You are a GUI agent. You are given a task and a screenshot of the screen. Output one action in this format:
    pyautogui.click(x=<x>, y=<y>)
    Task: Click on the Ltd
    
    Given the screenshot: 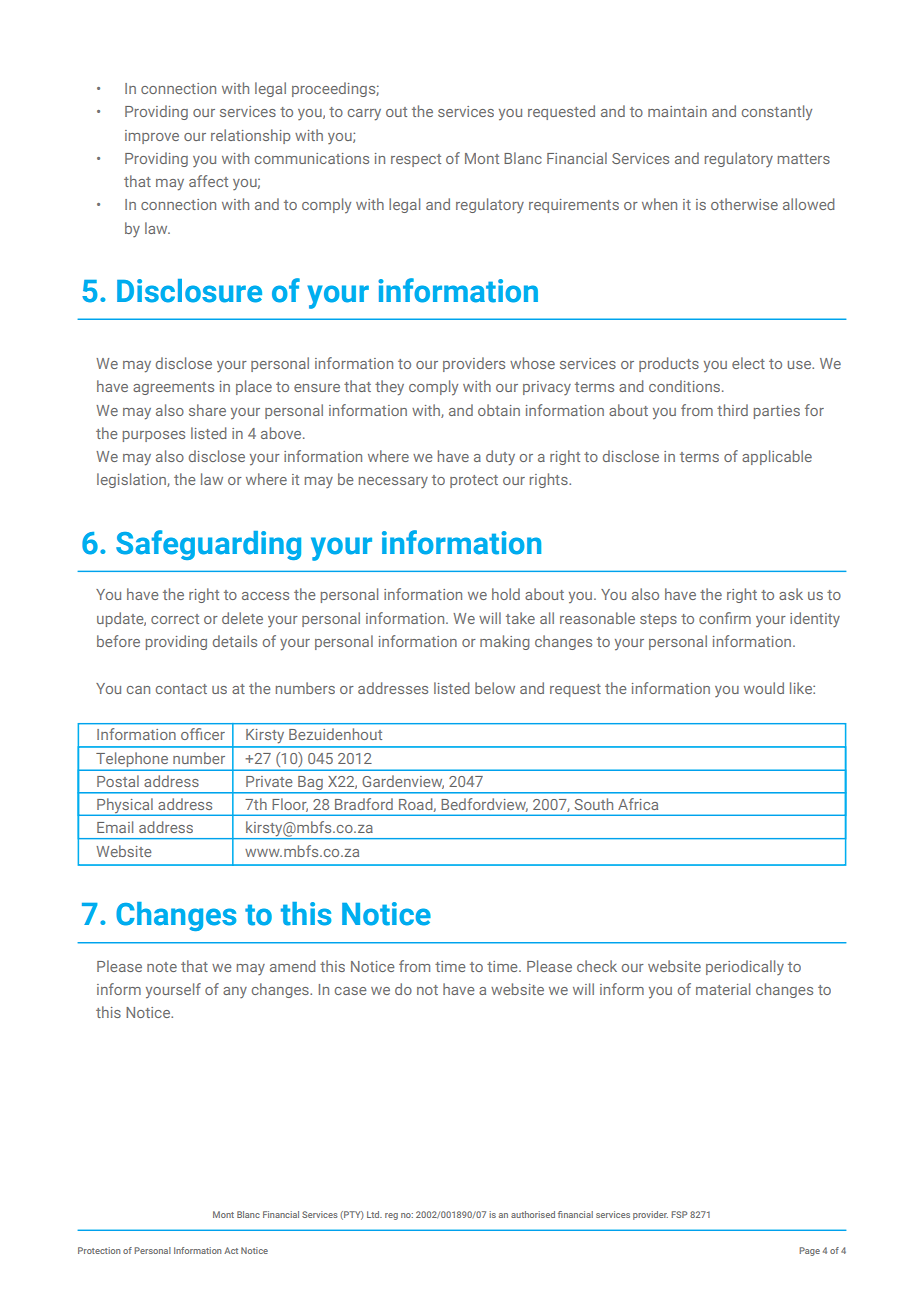 What is the action you would take?
    pyautogui.click(x=374, y=1214)
